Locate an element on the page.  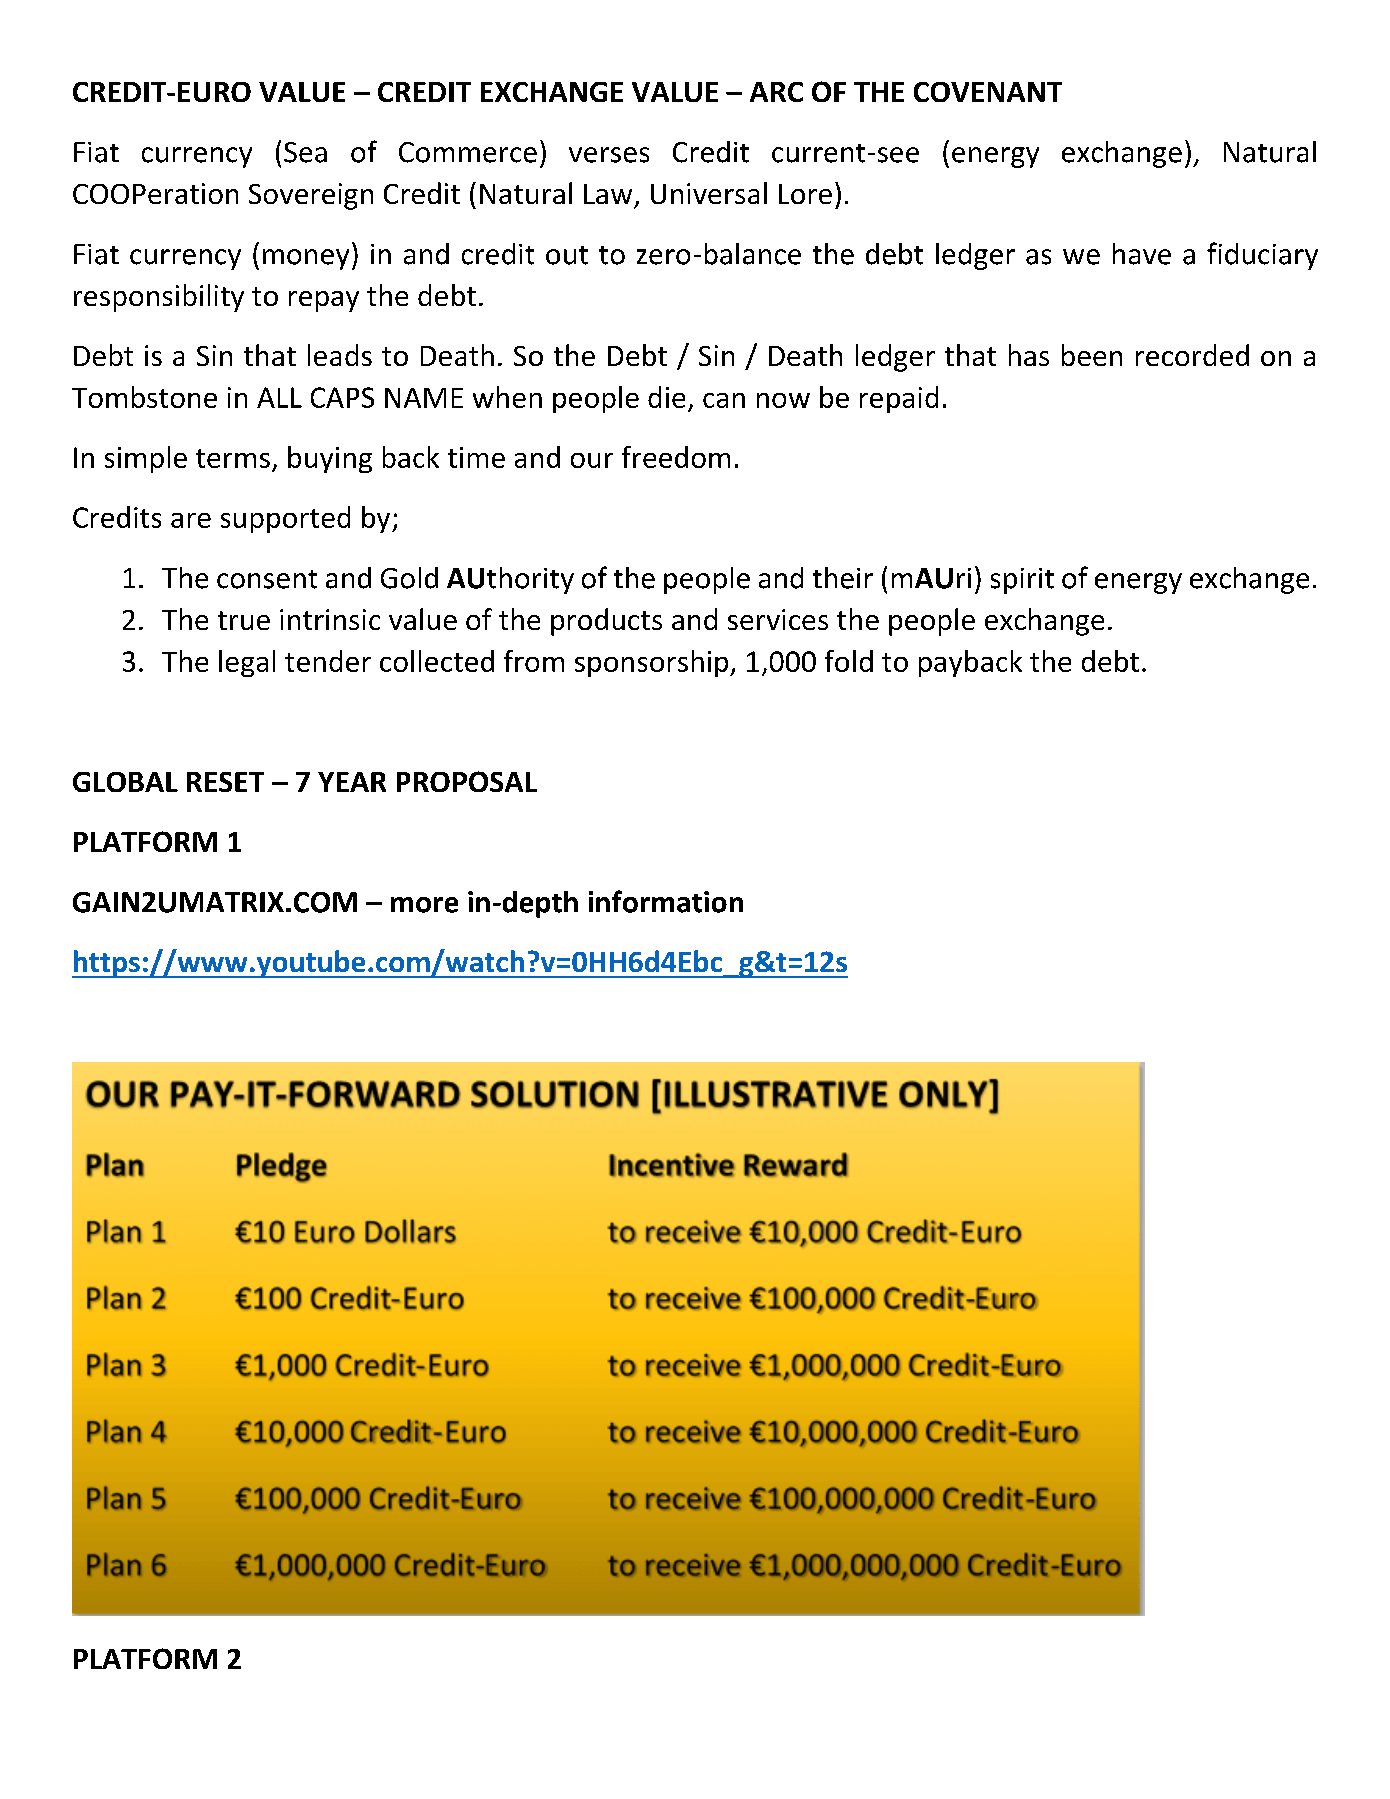
true is located at coordinates (244, 620).
